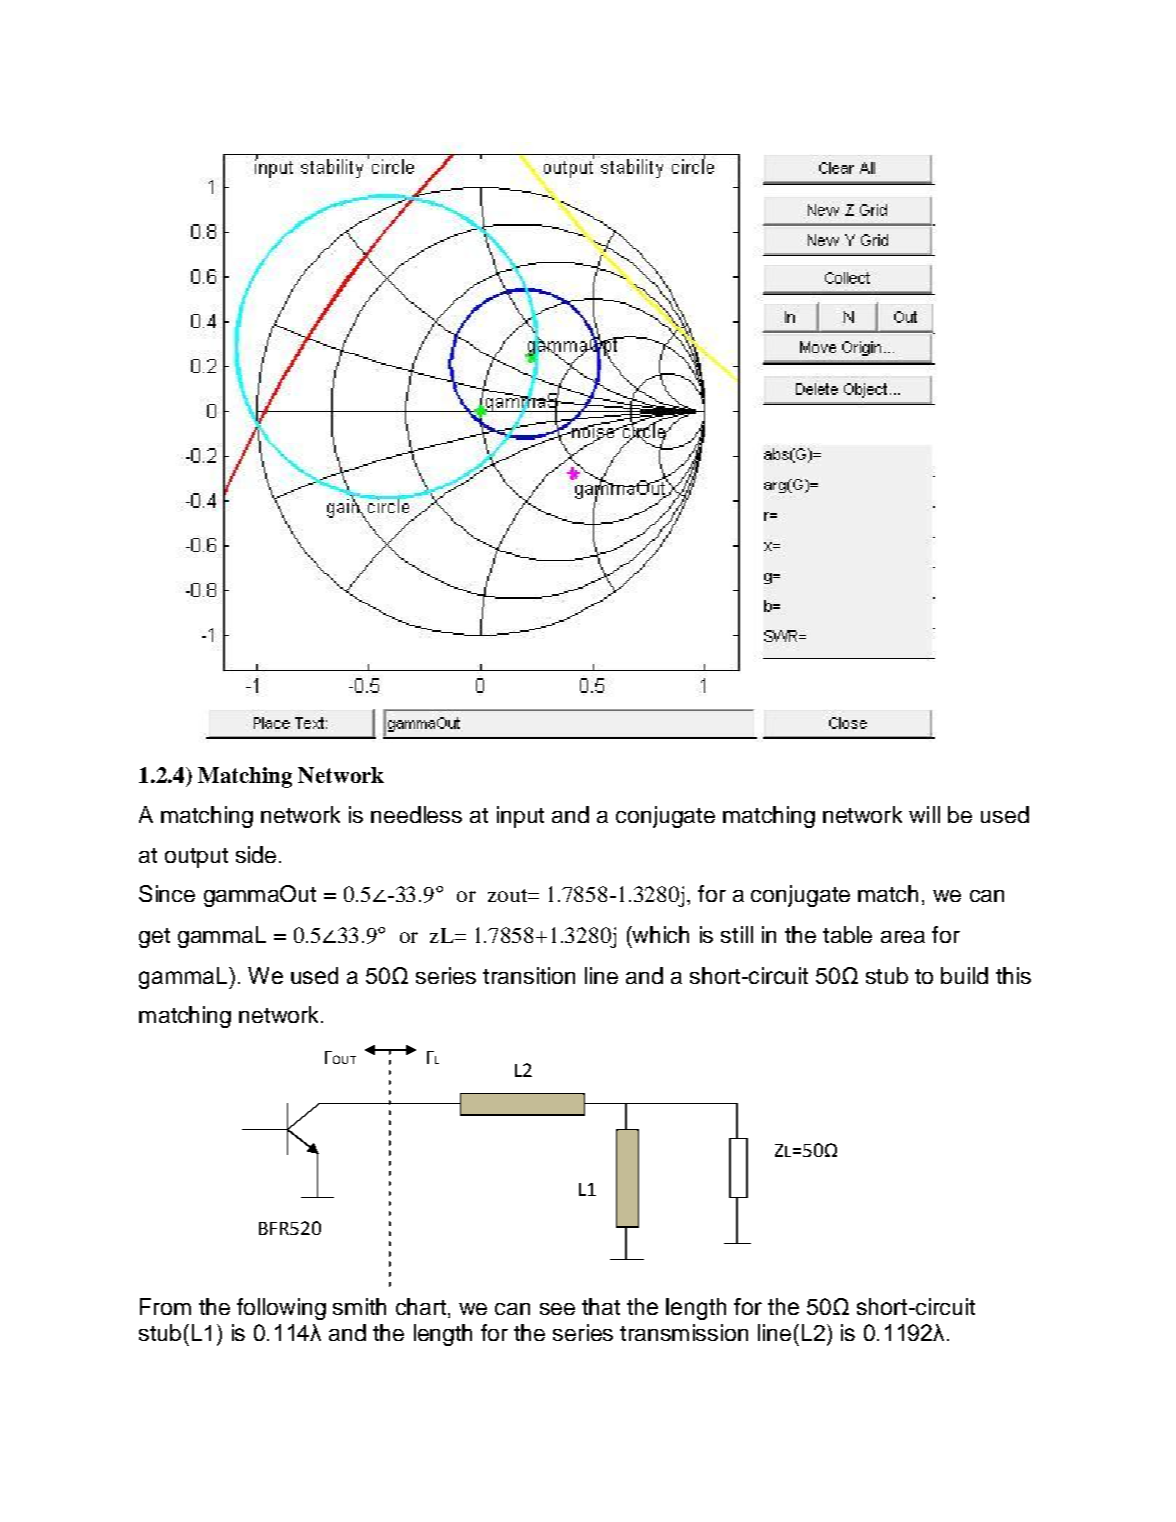 Image resolution: width=1176 pixels, height=1522 pixels. Describe the element at coordinates (903, 937) in the image. I see `area` at that location.
